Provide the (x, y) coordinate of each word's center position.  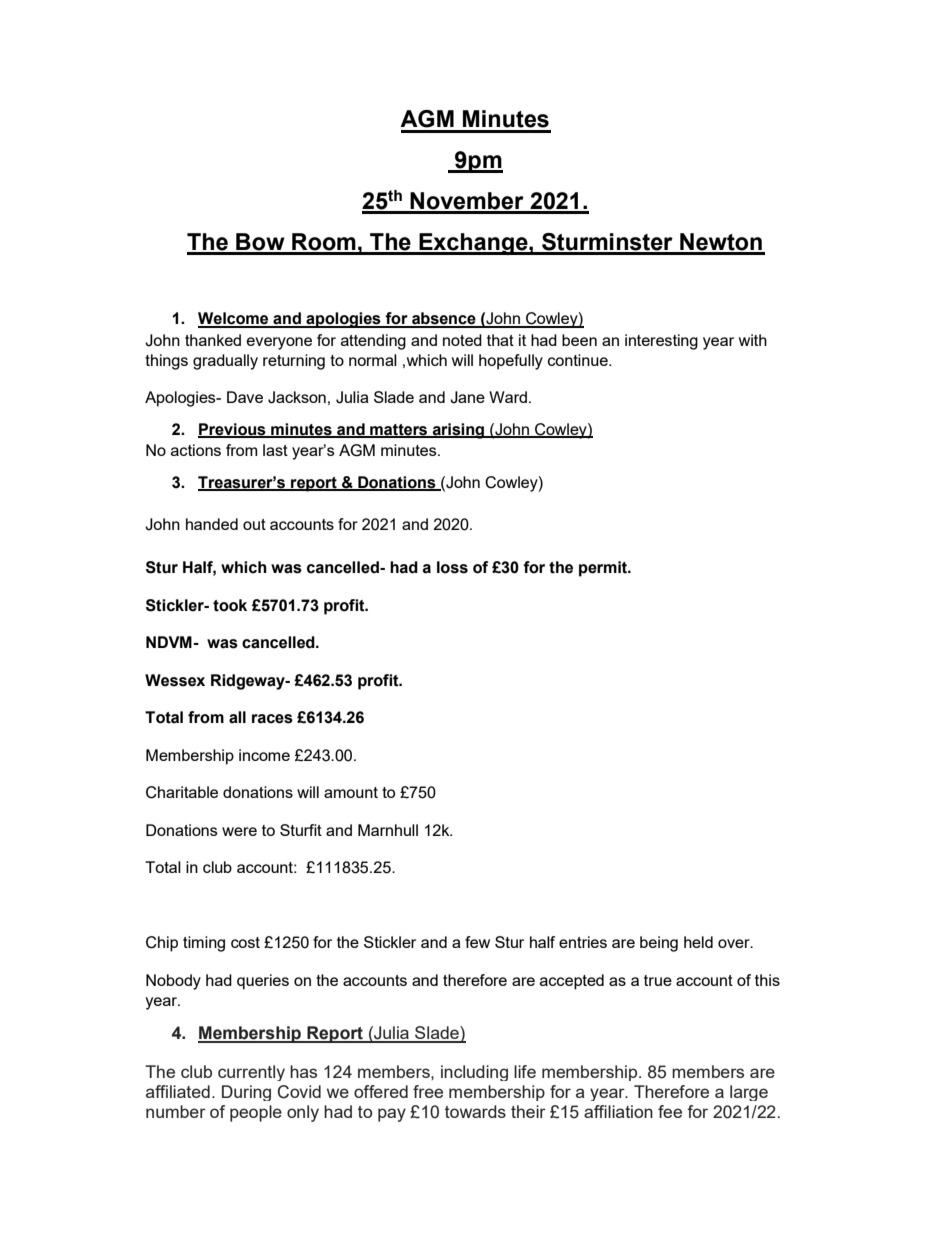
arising (459, 431)
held (698, 942)
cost (245, 942)
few (477, 942)
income (264, 755)
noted (462, 340)
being (659, 944)
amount (351, 792)
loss (452, 567)
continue (579, 360)
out (254, 524)
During (246, 1093)
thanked (213, 340)
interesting (661, 342)
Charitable (182, 792)
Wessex (175, 680)
